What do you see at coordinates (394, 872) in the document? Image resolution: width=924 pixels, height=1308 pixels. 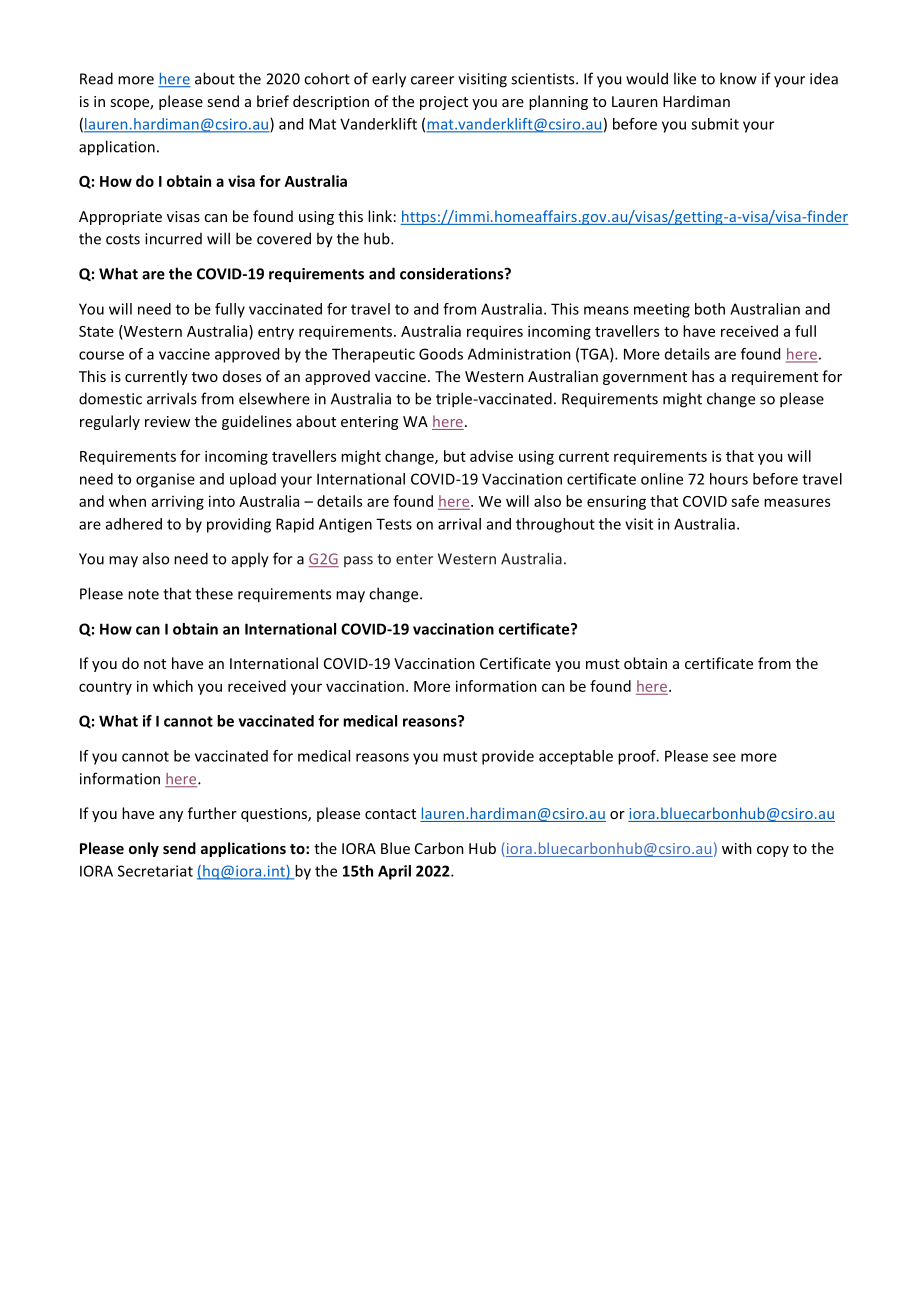 I see `April` at bounding box center [394, 872].
